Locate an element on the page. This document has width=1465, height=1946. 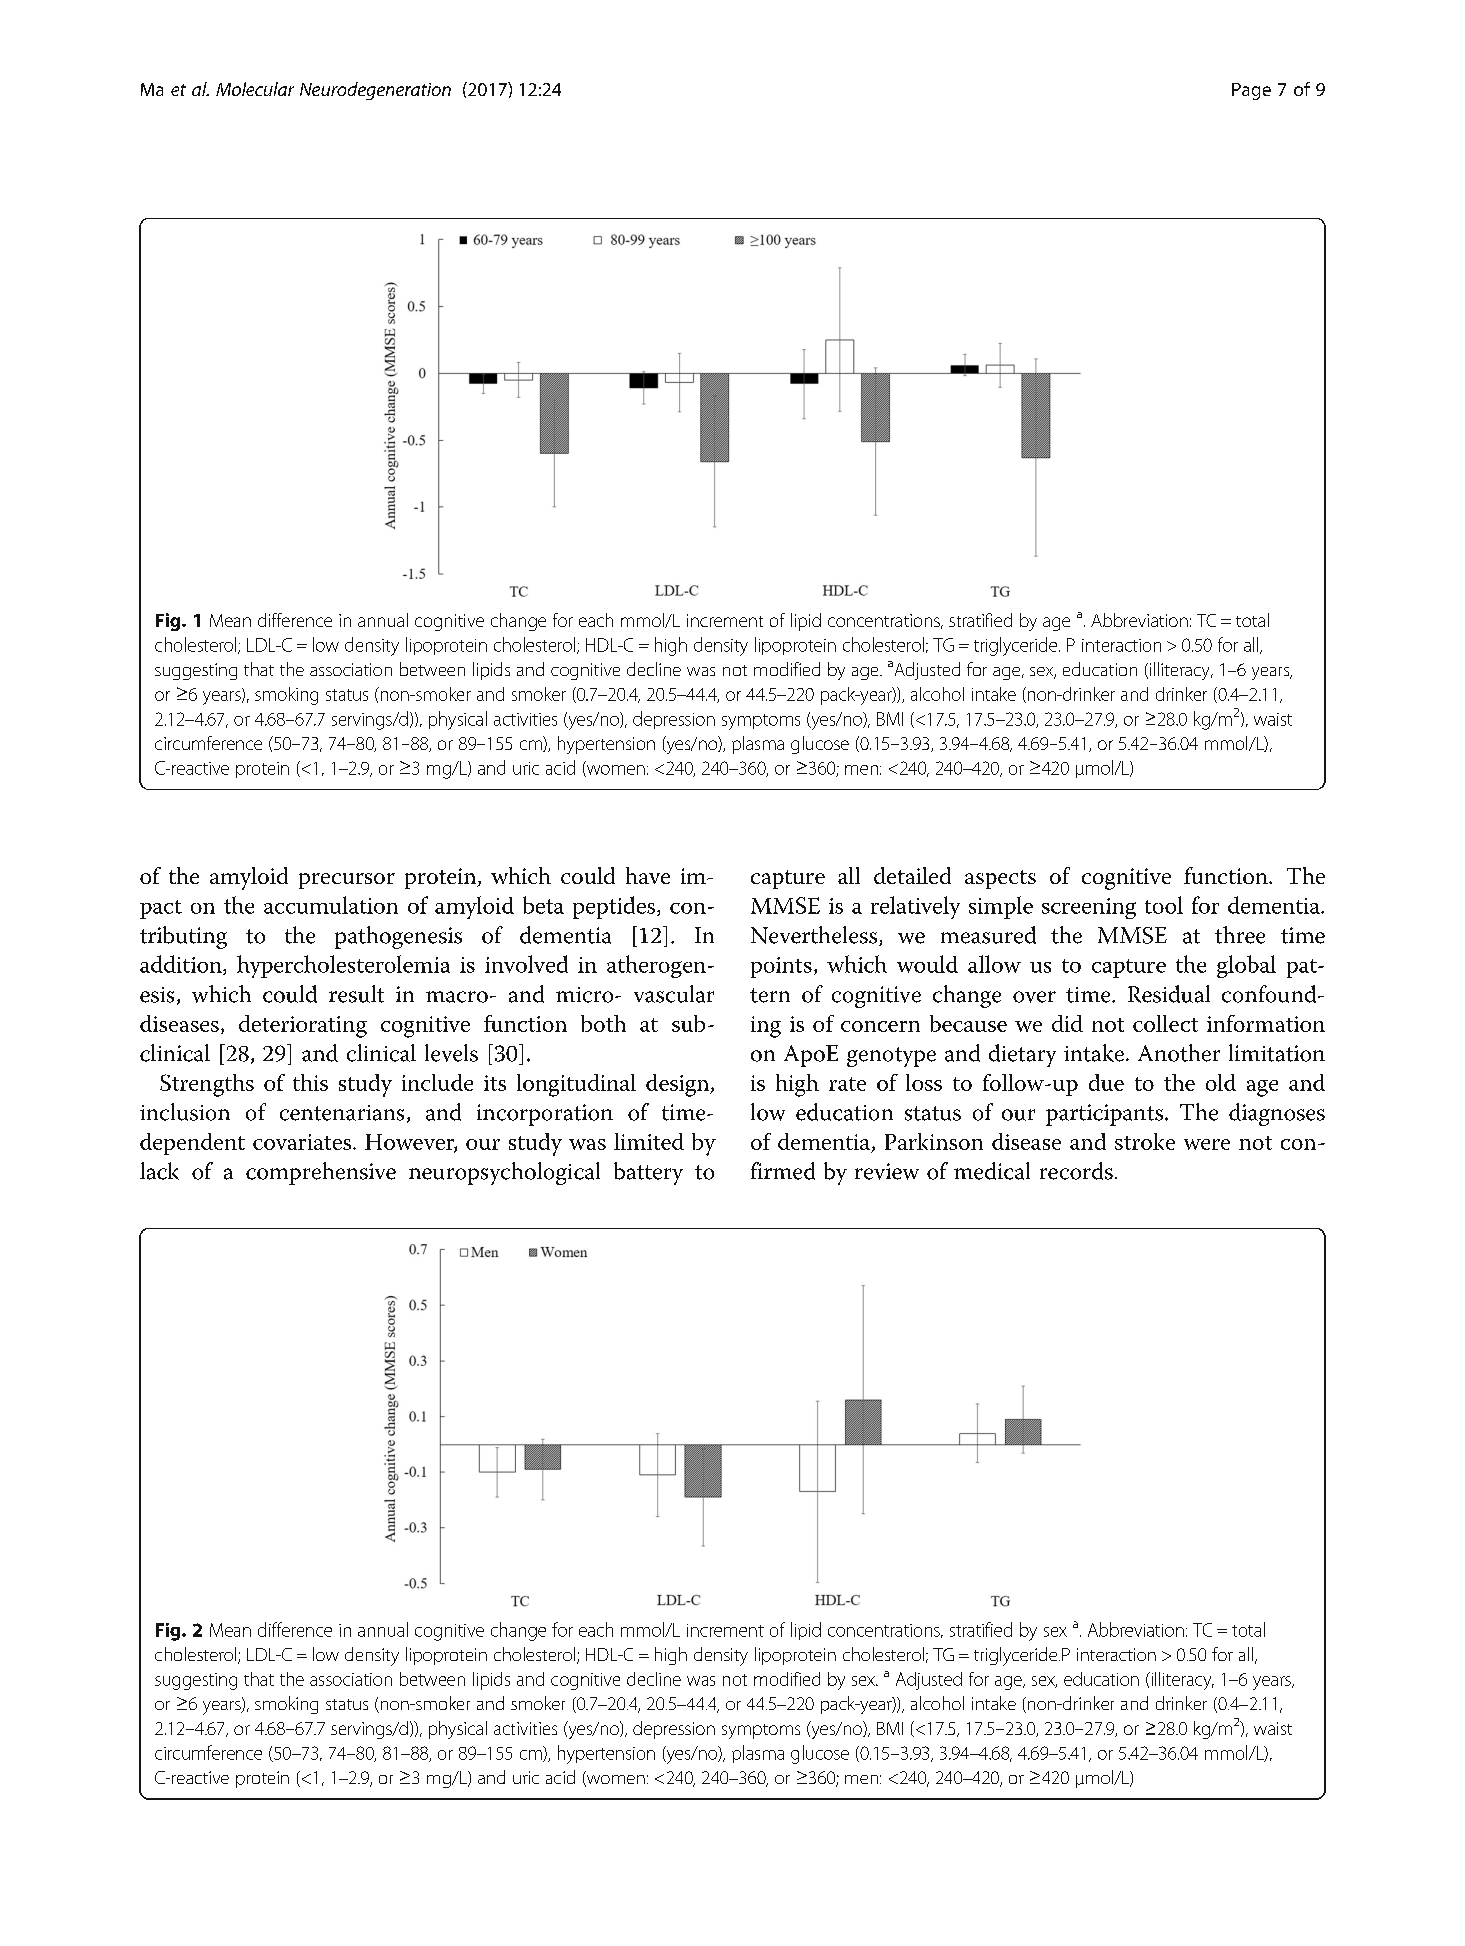
comprehensive is located at coordinates (321, 1173).
